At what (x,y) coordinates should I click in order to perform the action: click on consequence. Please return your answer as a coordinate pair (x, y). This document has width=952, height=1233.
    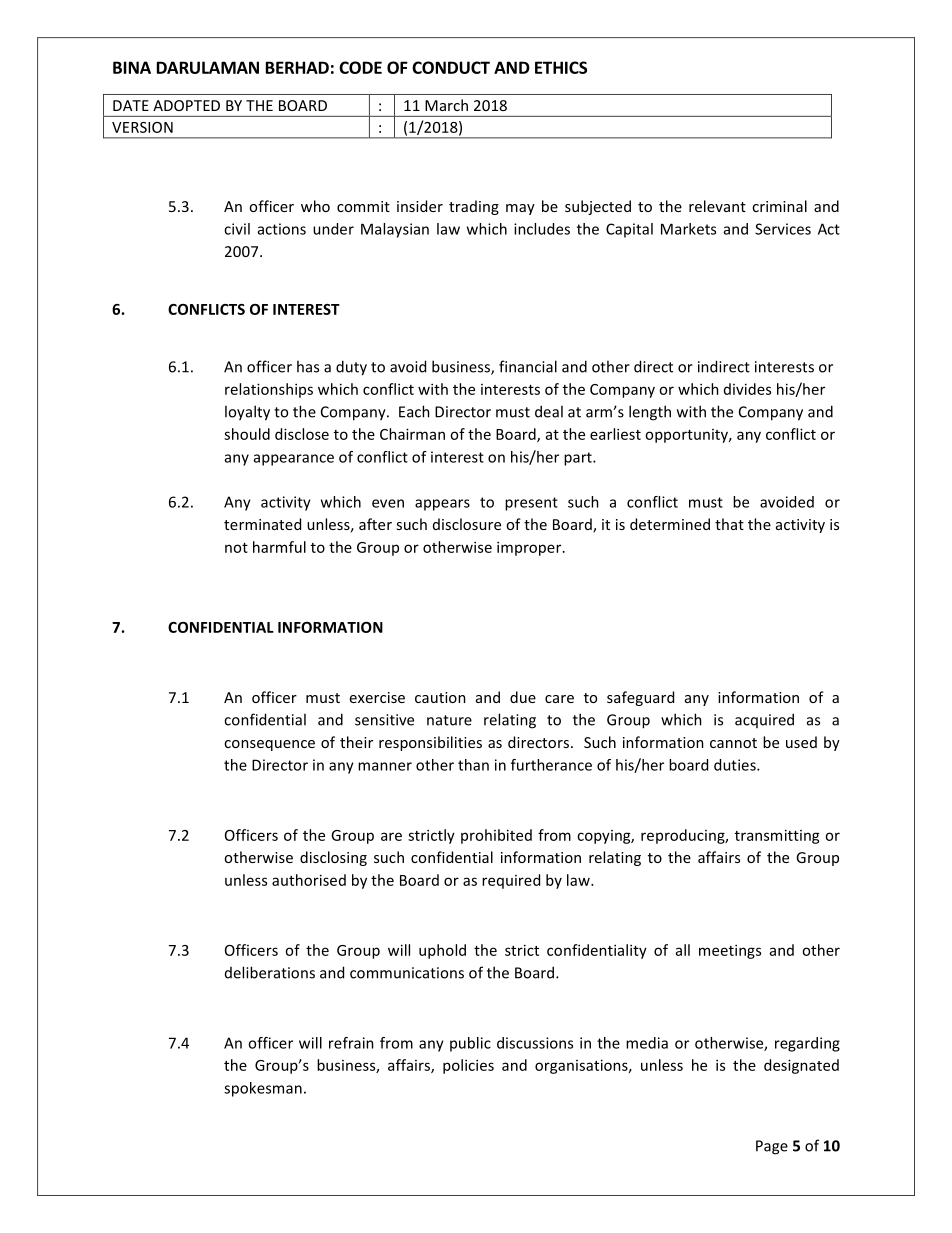
    Looking at the image, I should click on (269, 745).
